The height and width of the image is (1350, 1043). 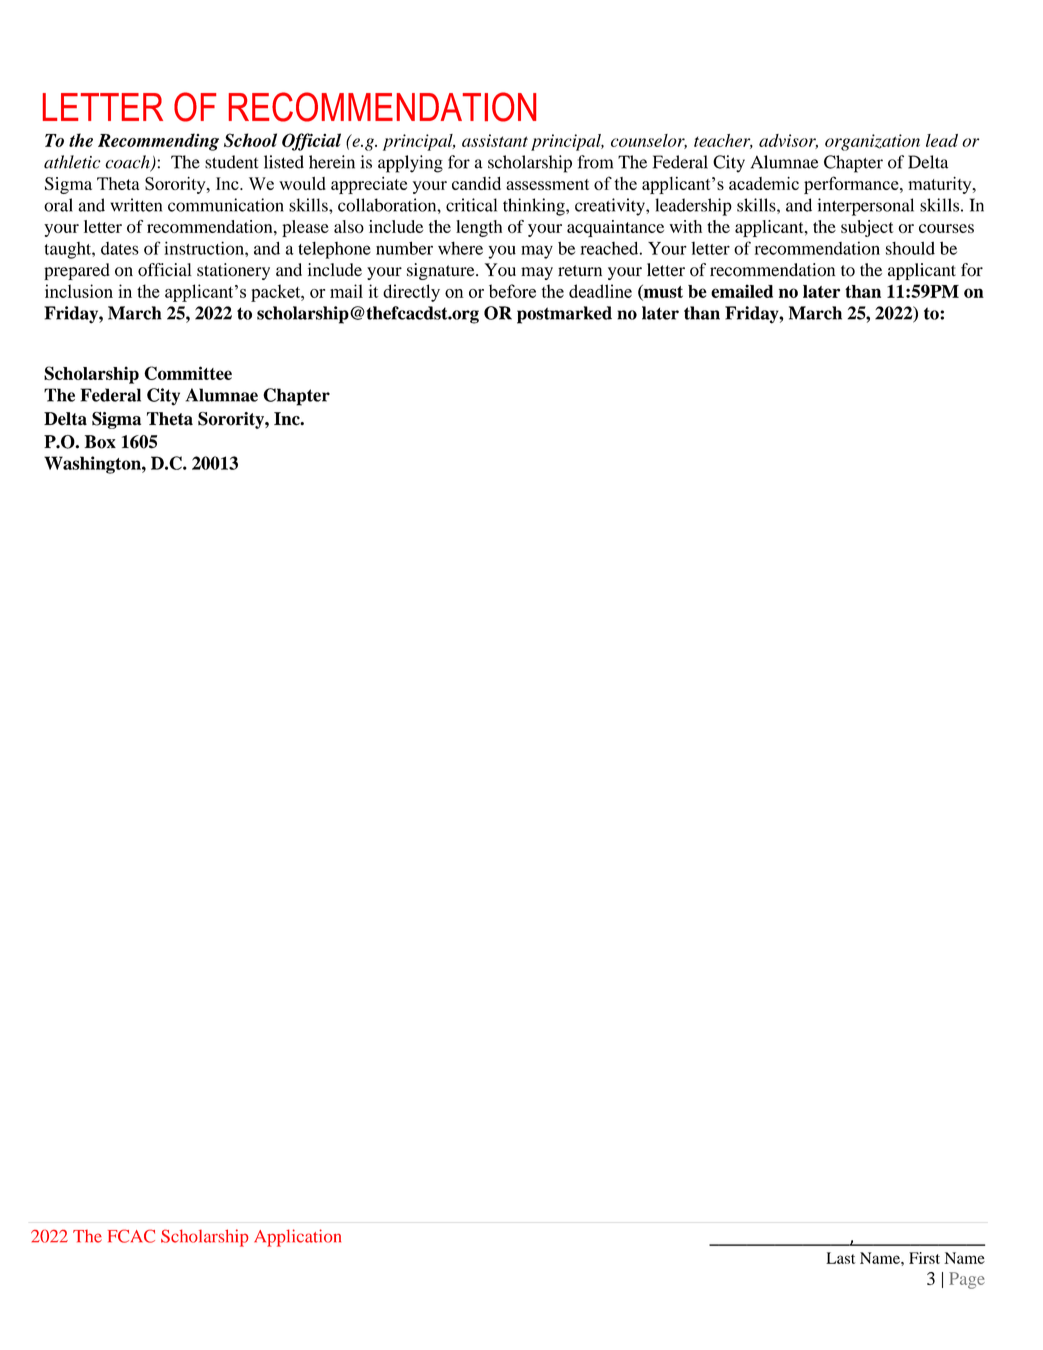 What do you see at coordinates (512, 291) in the image?
I see `before` at bounding box center [512, 291].
